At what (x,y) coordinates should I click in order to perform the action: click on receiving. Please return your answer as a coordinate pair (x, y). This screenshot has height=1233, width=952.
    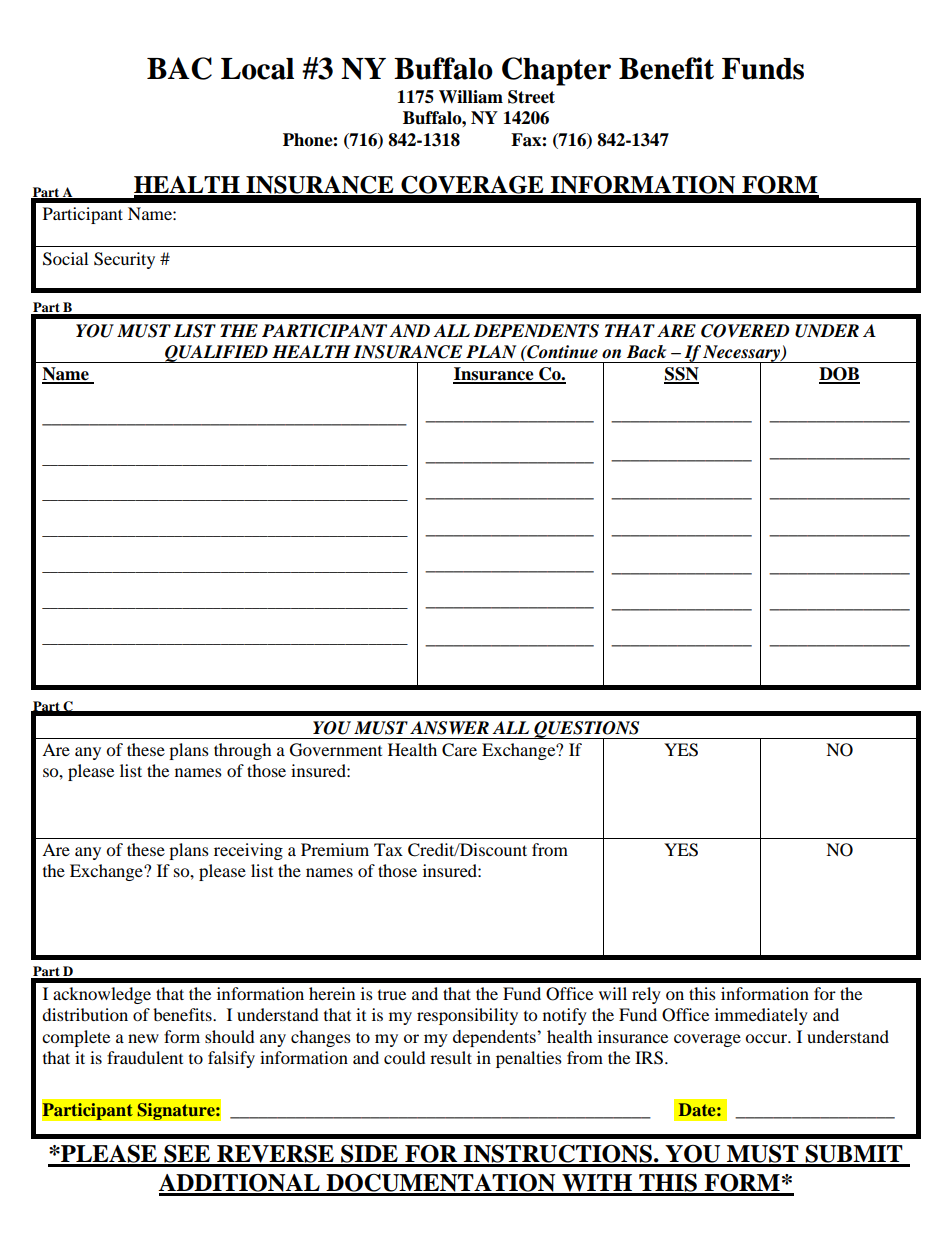
    Looking at the image, I should click on (248, 851).
